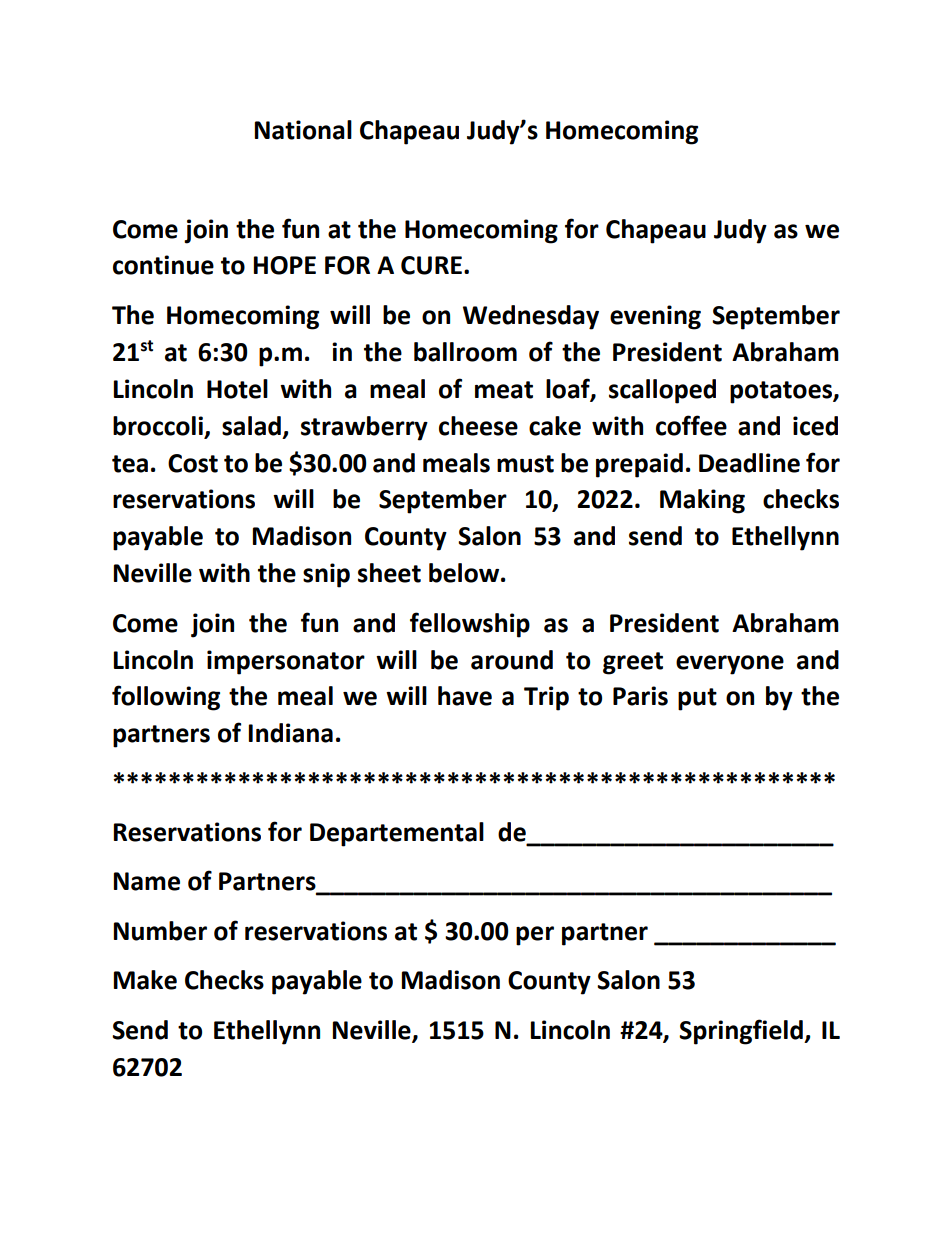 Image resolution: width=952 pixels, height=1233 pixels. What do you see at coordinates (662, 391) in the screenshot?
I see `scalloped` at bounding box center [662, 391].
